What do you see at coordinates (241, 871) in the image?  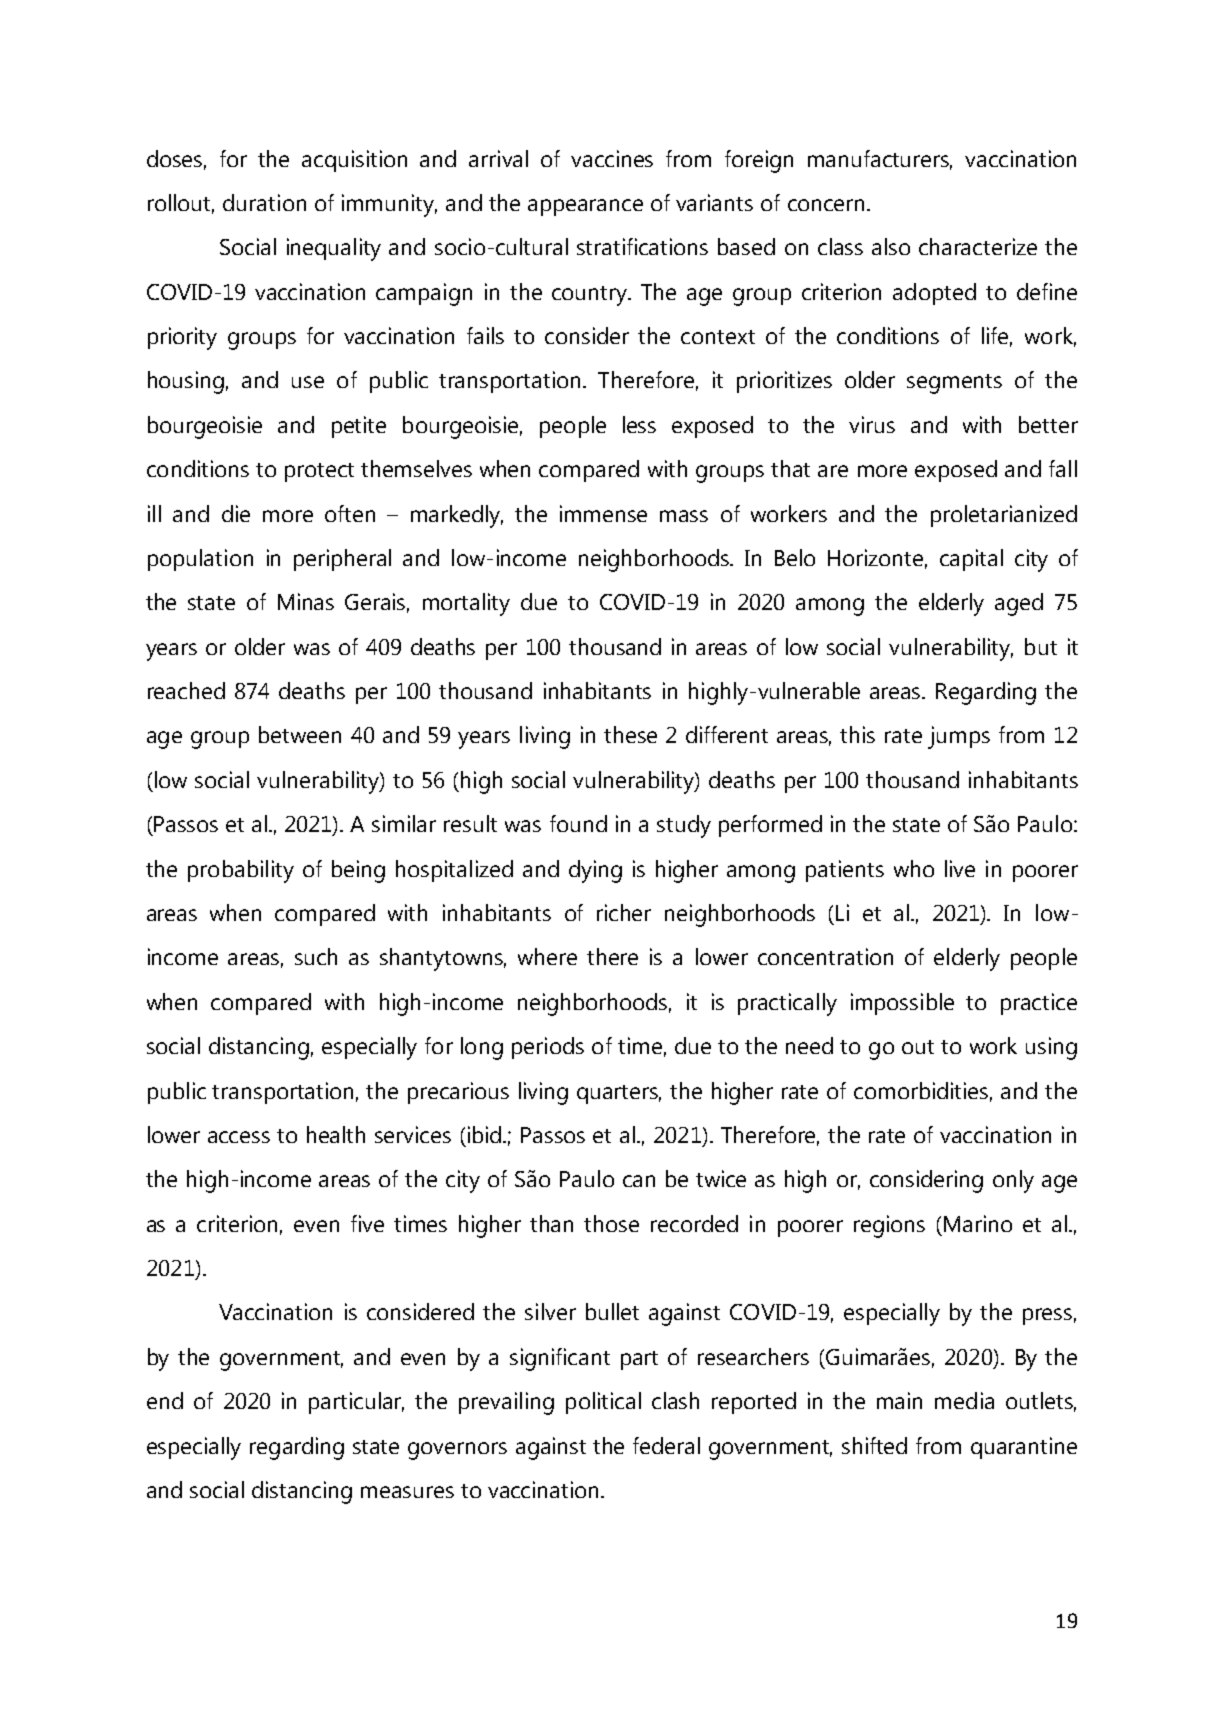 I see `probability` at bounding box center [241, 871].
